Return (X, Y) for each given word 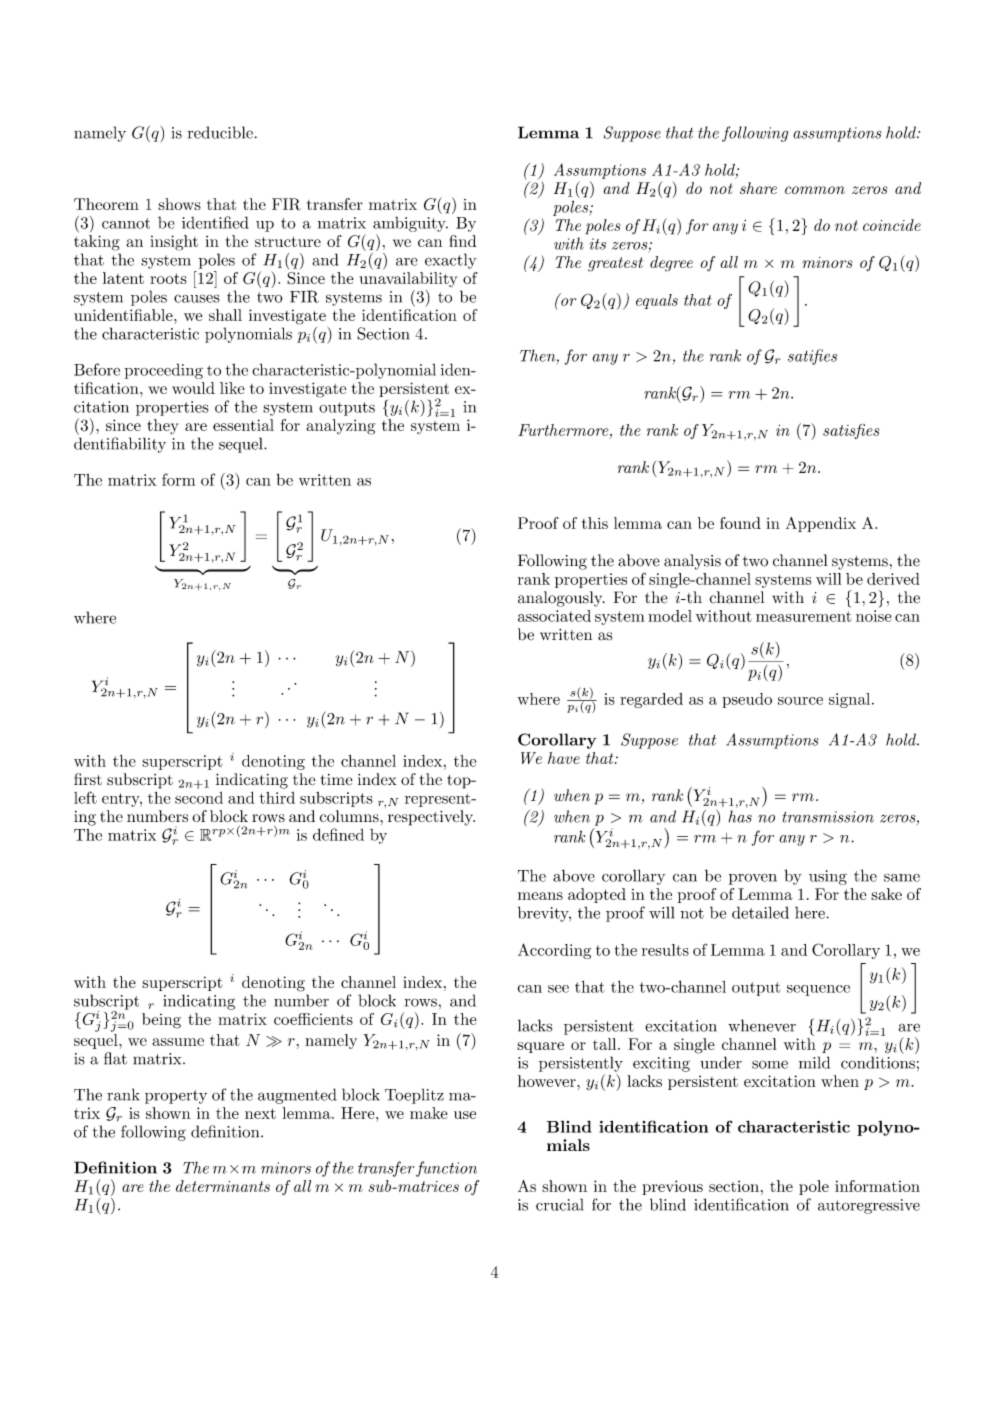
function (446, 1169)
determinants (223, 1186)
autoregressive (869, 1206)
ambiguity (410, 224)
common (815, 190)
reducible (220, 132)
